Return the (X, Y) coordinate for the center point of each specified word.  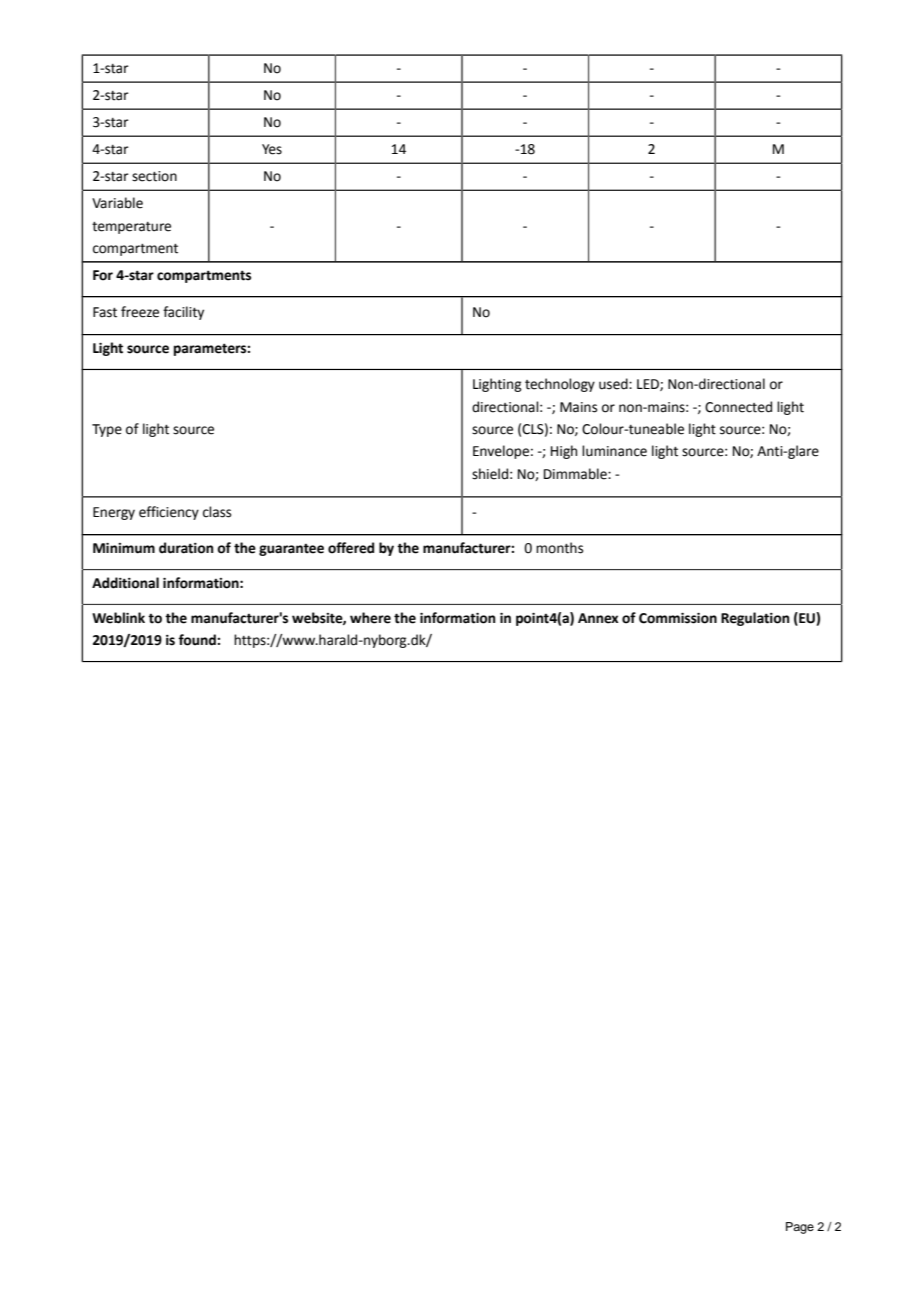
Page (800, 1228)
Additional (125, 583)
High (564, 452)
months (559, 548)
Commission (678, 618)
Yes (272, 149)
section (154, 176)
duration (186, 548)
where (370, 618)
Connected (738, 407)
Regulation (755, 619)
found (198, 640)
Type (107, 430)
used (614, 384)
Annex (598, 618)
